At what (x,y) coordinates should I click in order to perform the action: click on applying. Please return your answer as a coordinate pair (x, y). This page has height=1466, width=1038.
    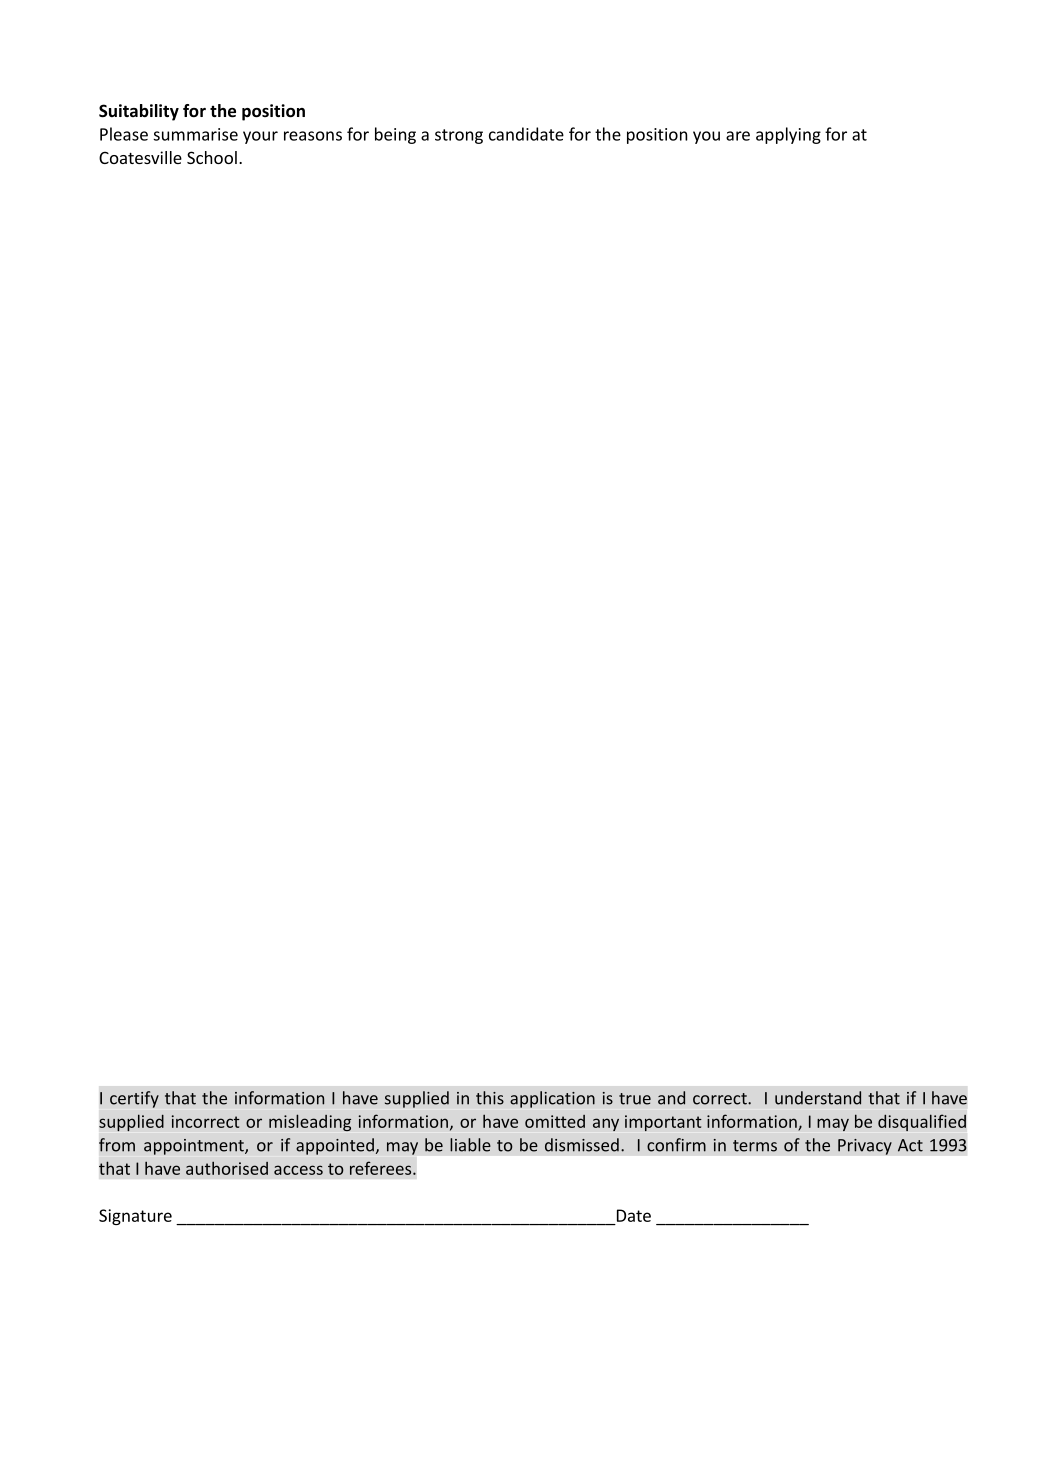
    Looking at the image, I should click on (788, 135).
